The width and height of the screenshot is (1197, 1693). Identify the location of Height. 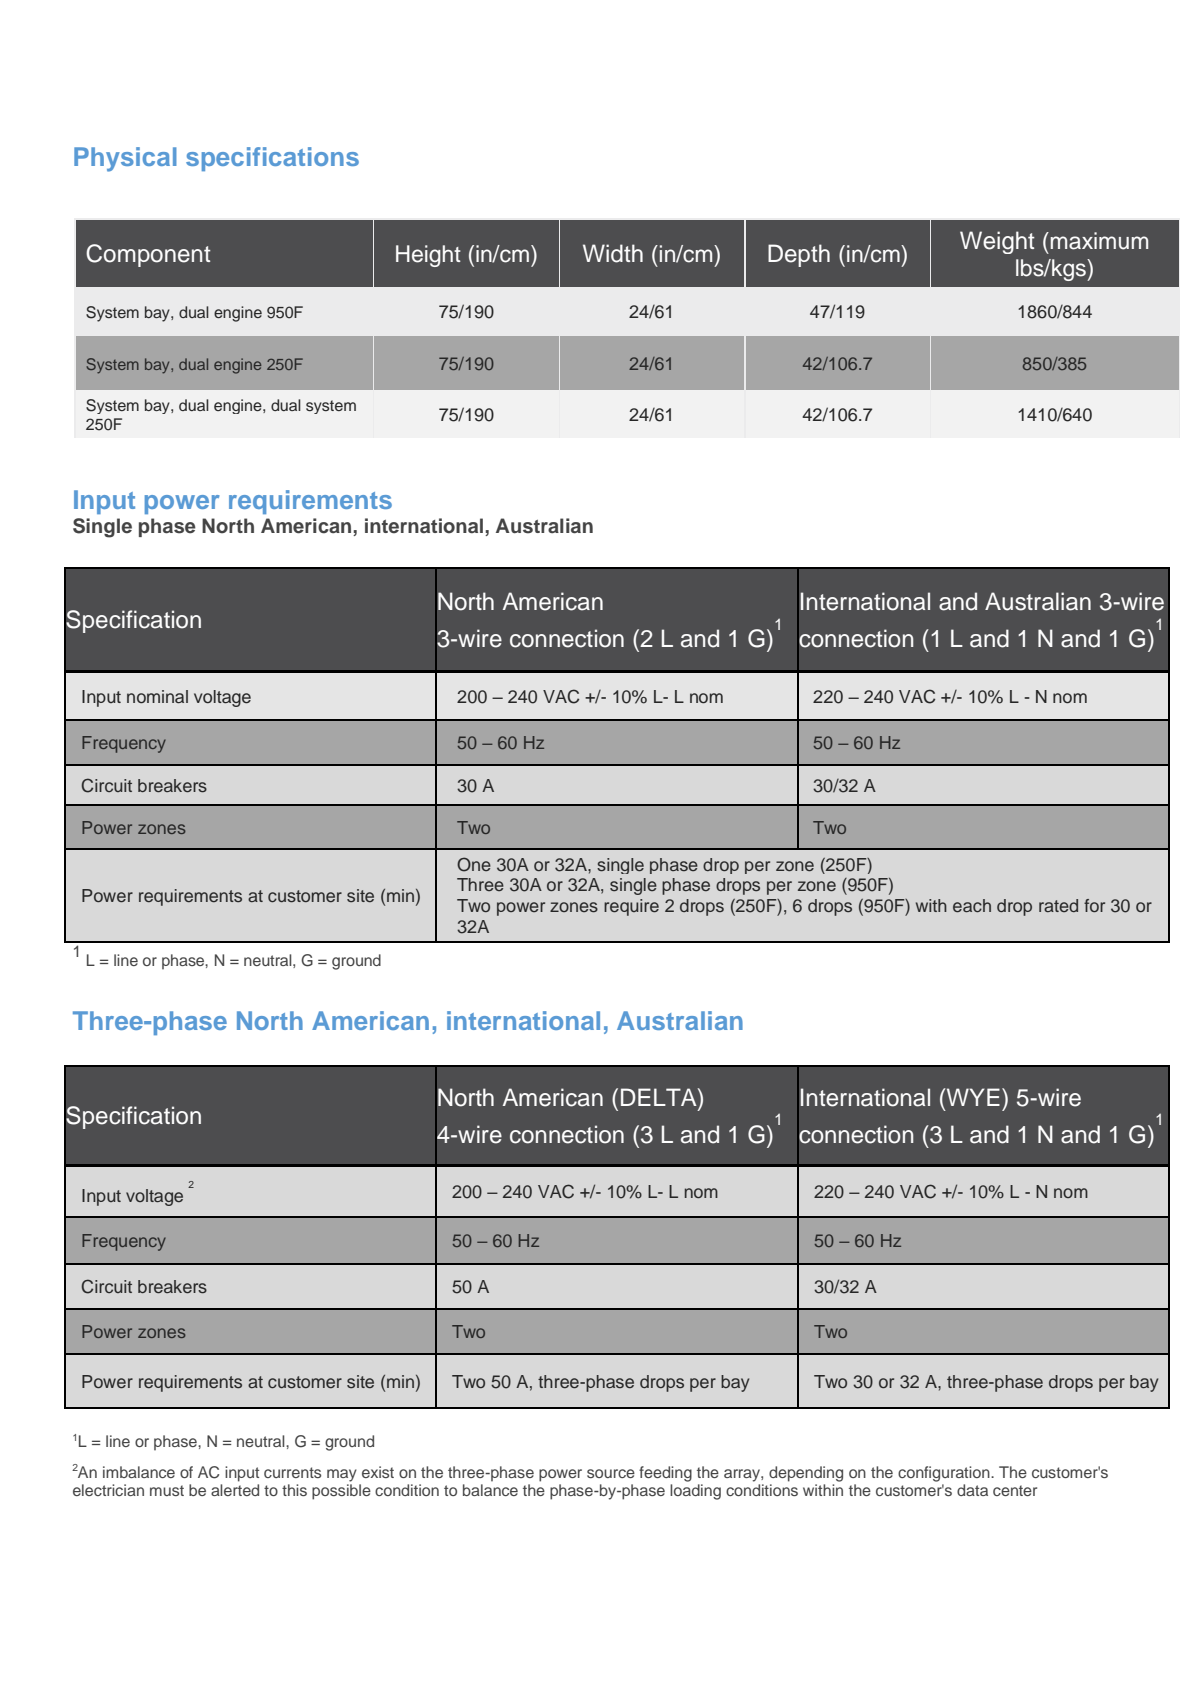
(428, 256).
